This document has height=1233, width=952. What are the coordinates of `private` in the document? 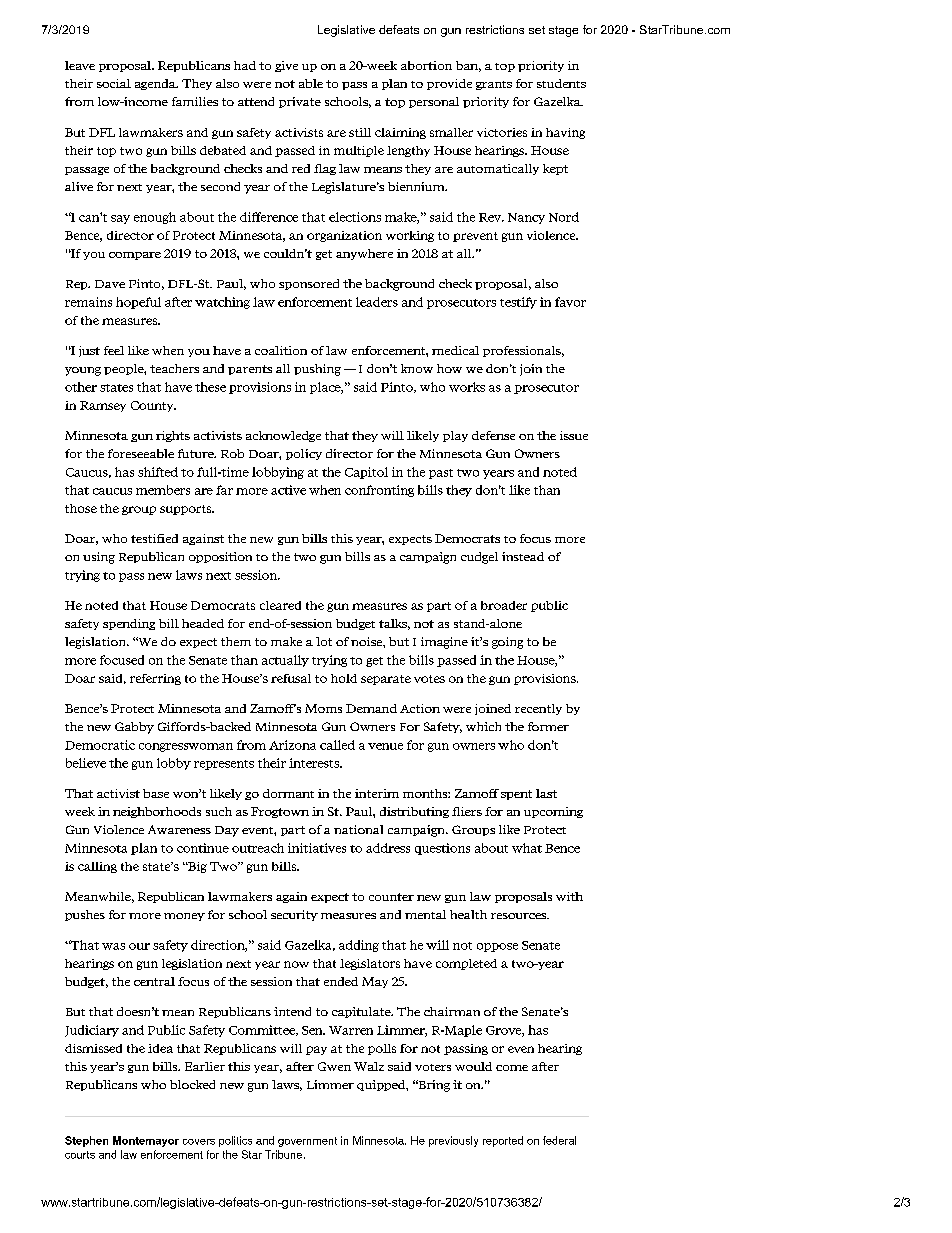 It's located at (300, 102).
